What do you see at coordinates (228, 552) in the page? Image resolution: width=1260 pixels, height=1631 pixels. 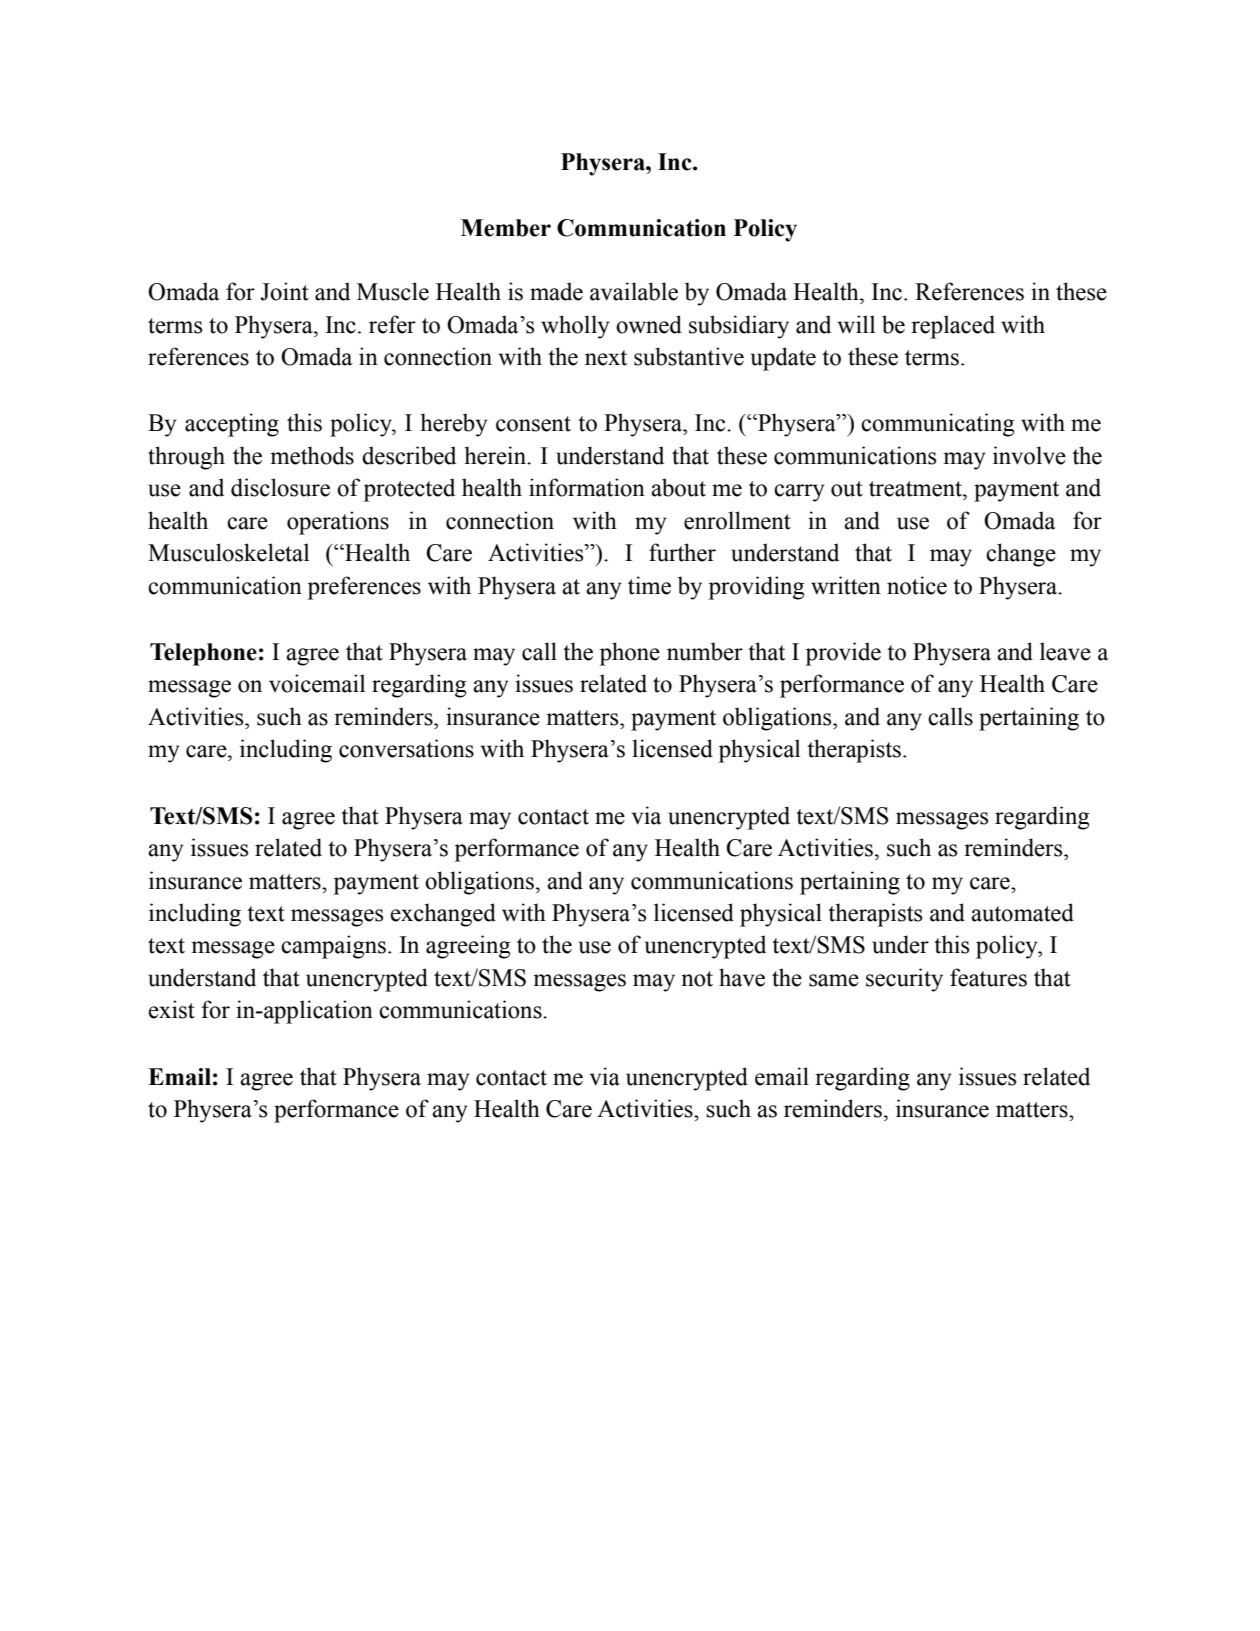 I see `Musculoskeletal` at bounding box center [228, 552].
